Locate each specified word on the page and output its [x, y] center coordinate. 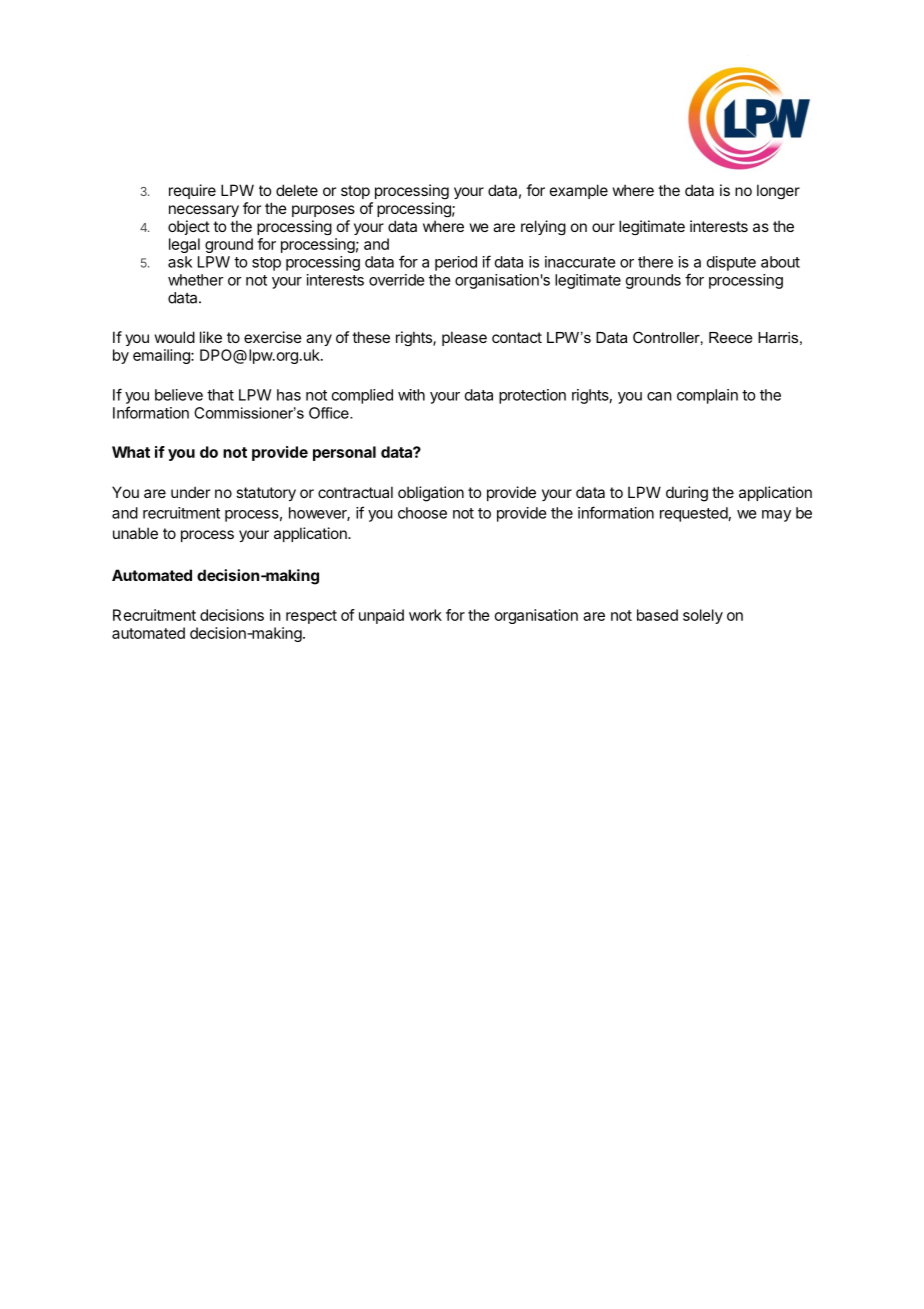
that [220, 395]
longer [778, 191]
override [397, 280]
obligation [431, 494]
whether [196, 280]
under [190, 492]
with [411, 395]
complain [707, 396]
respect [311, 617]
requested [694, 514]
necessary [204, 211]
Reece [730, 337]
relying [543, 227]
